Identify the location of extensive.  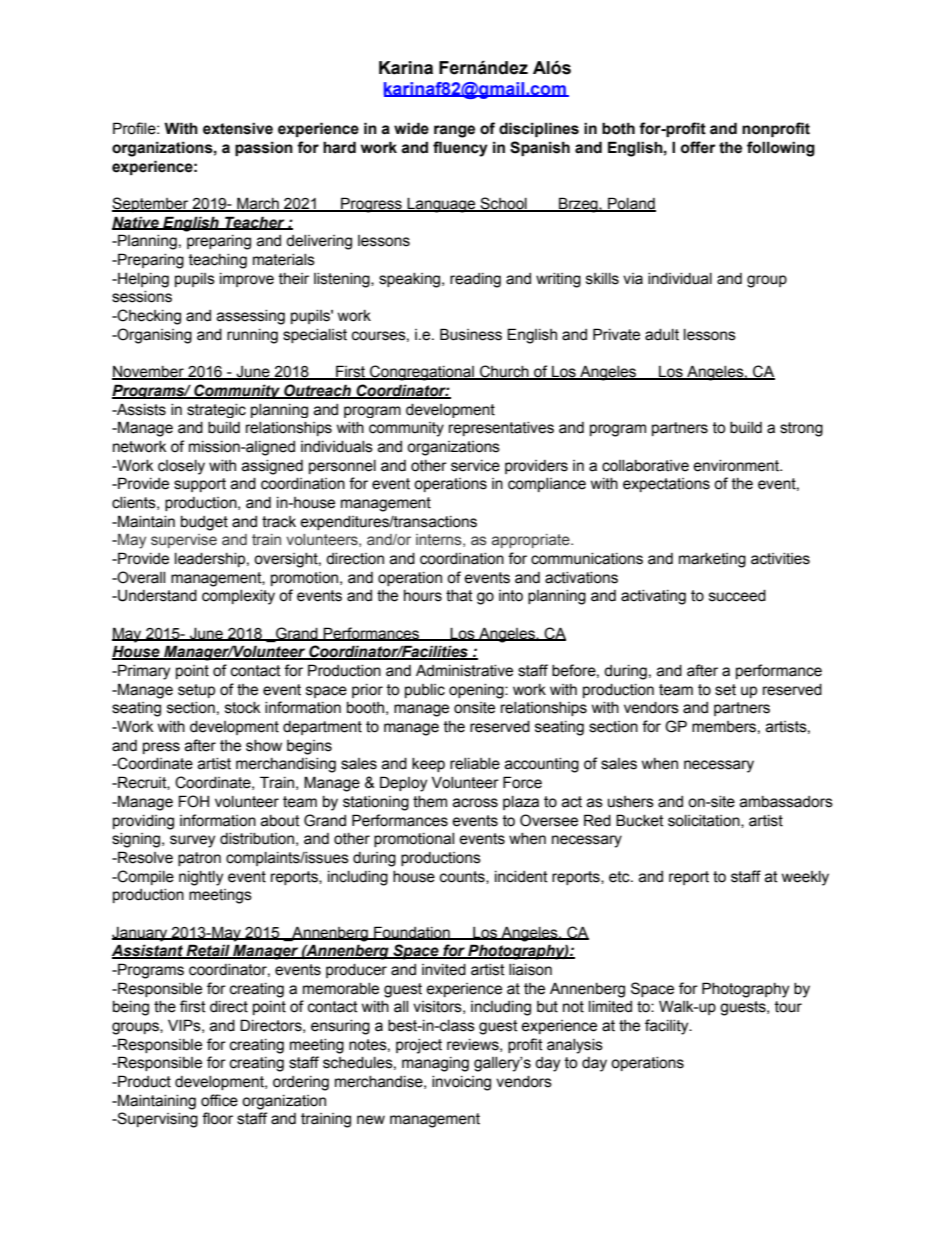
(238, 128).
